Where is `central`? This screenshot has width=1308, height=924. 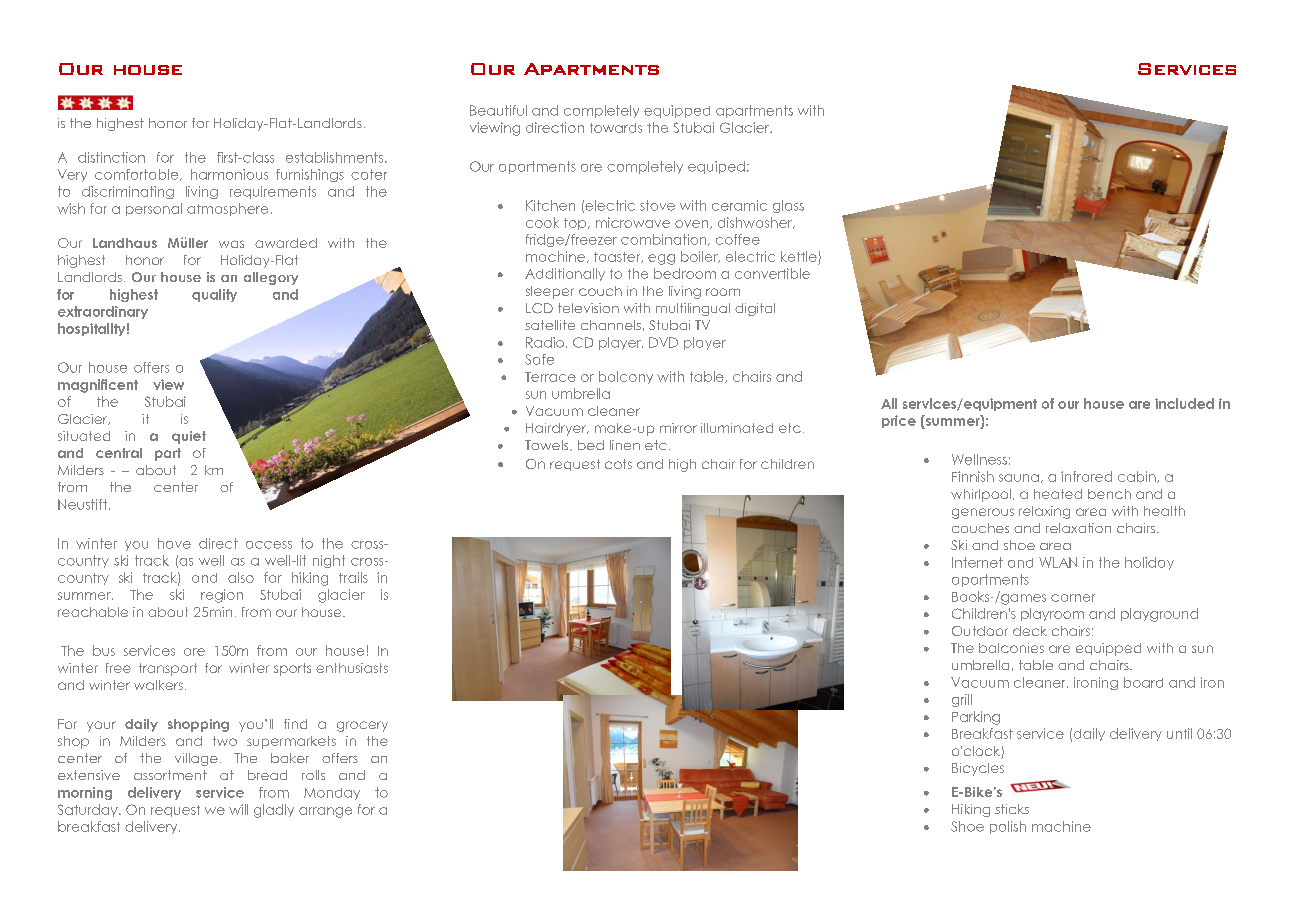 central is located at coordinates (119, 453).
